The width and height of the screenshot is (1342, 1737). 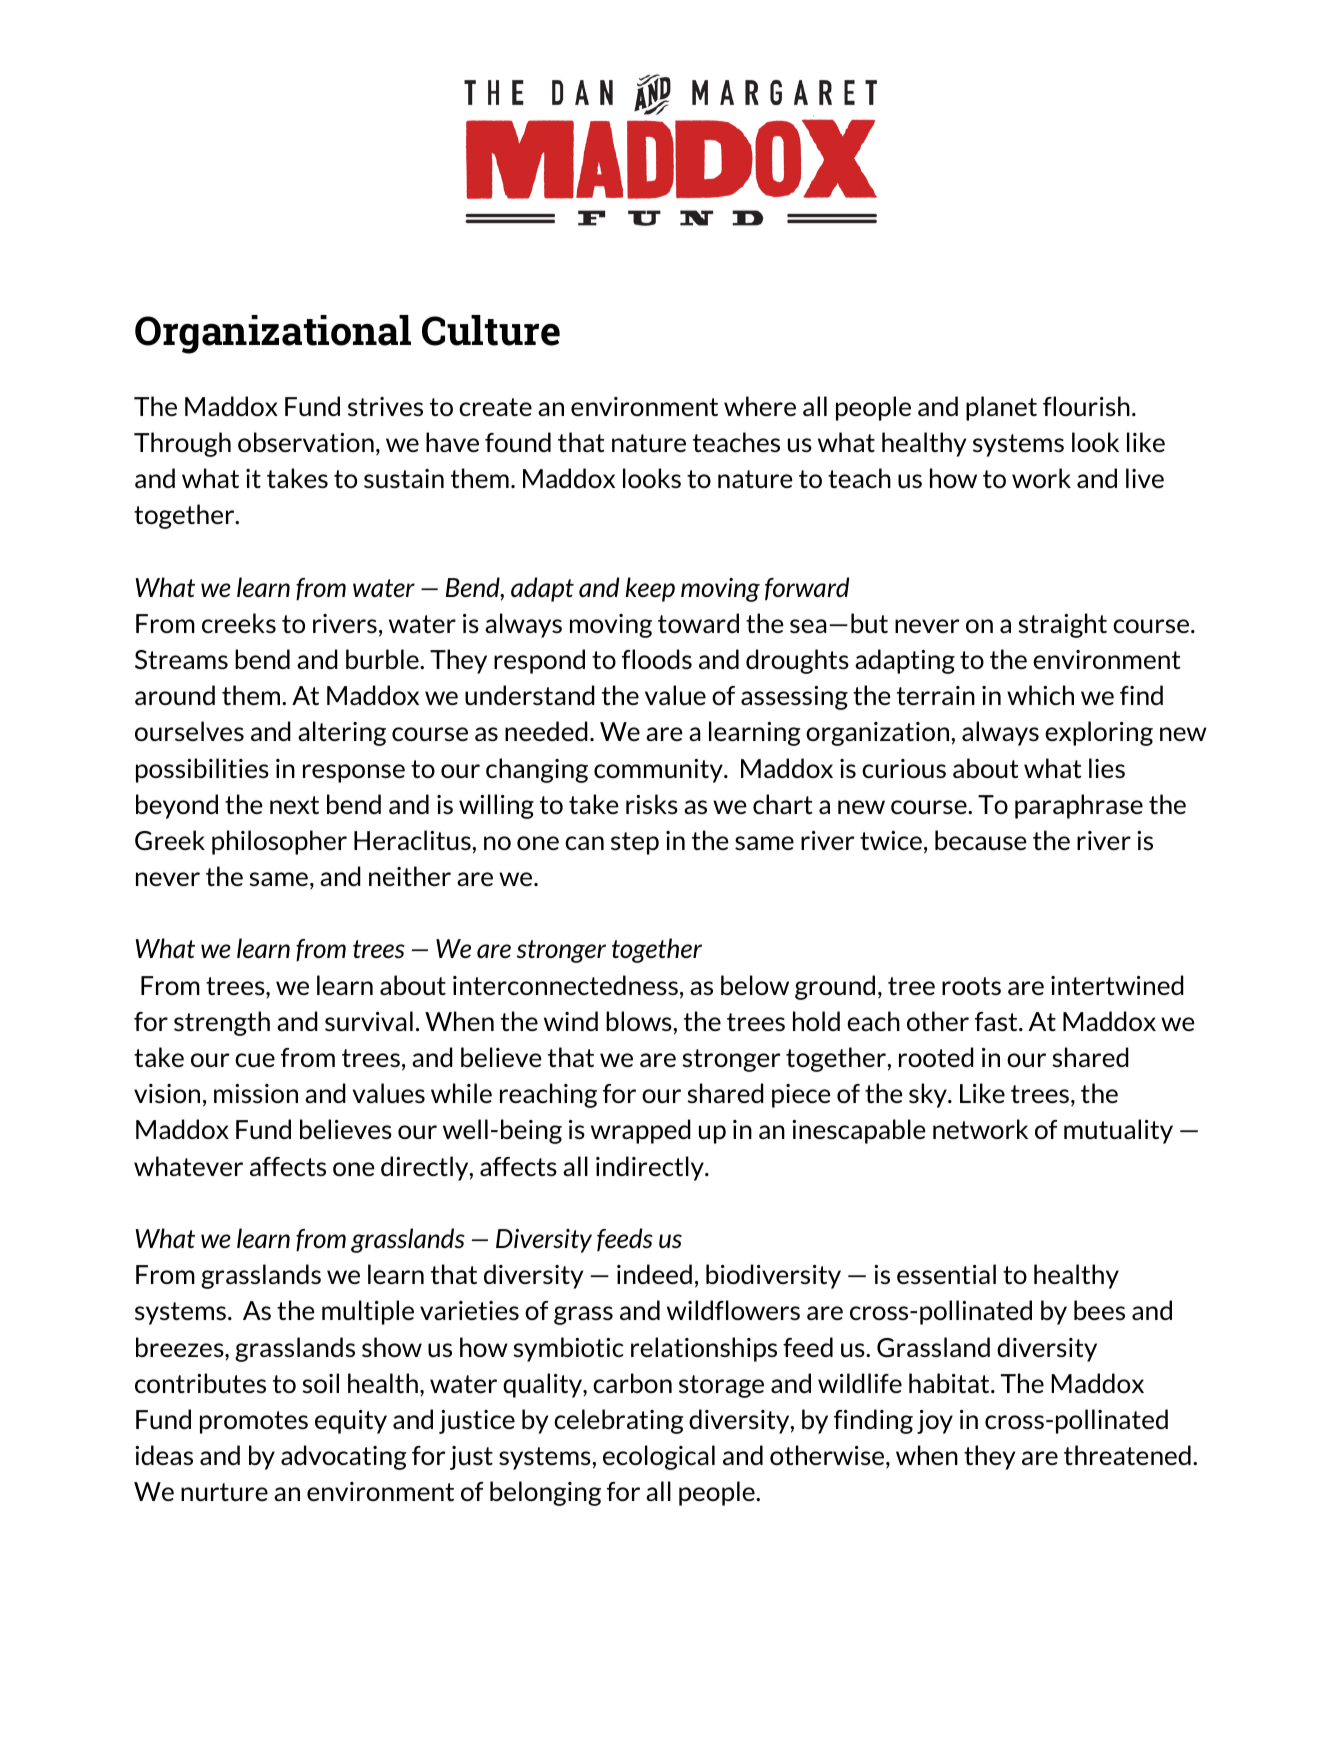 I want to click on strives, so click(x=385, y=406).
